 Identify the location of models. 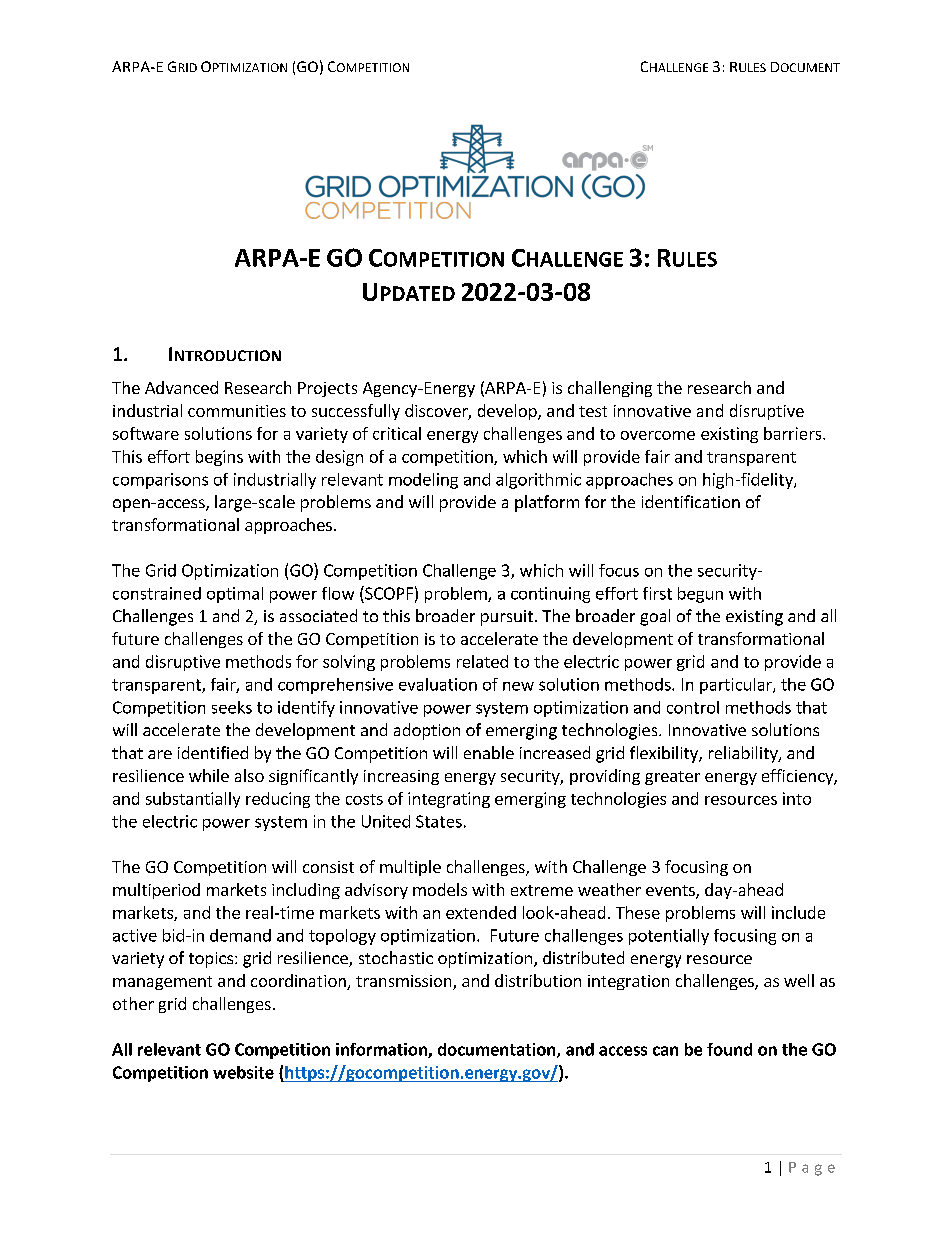
(440, 889).
